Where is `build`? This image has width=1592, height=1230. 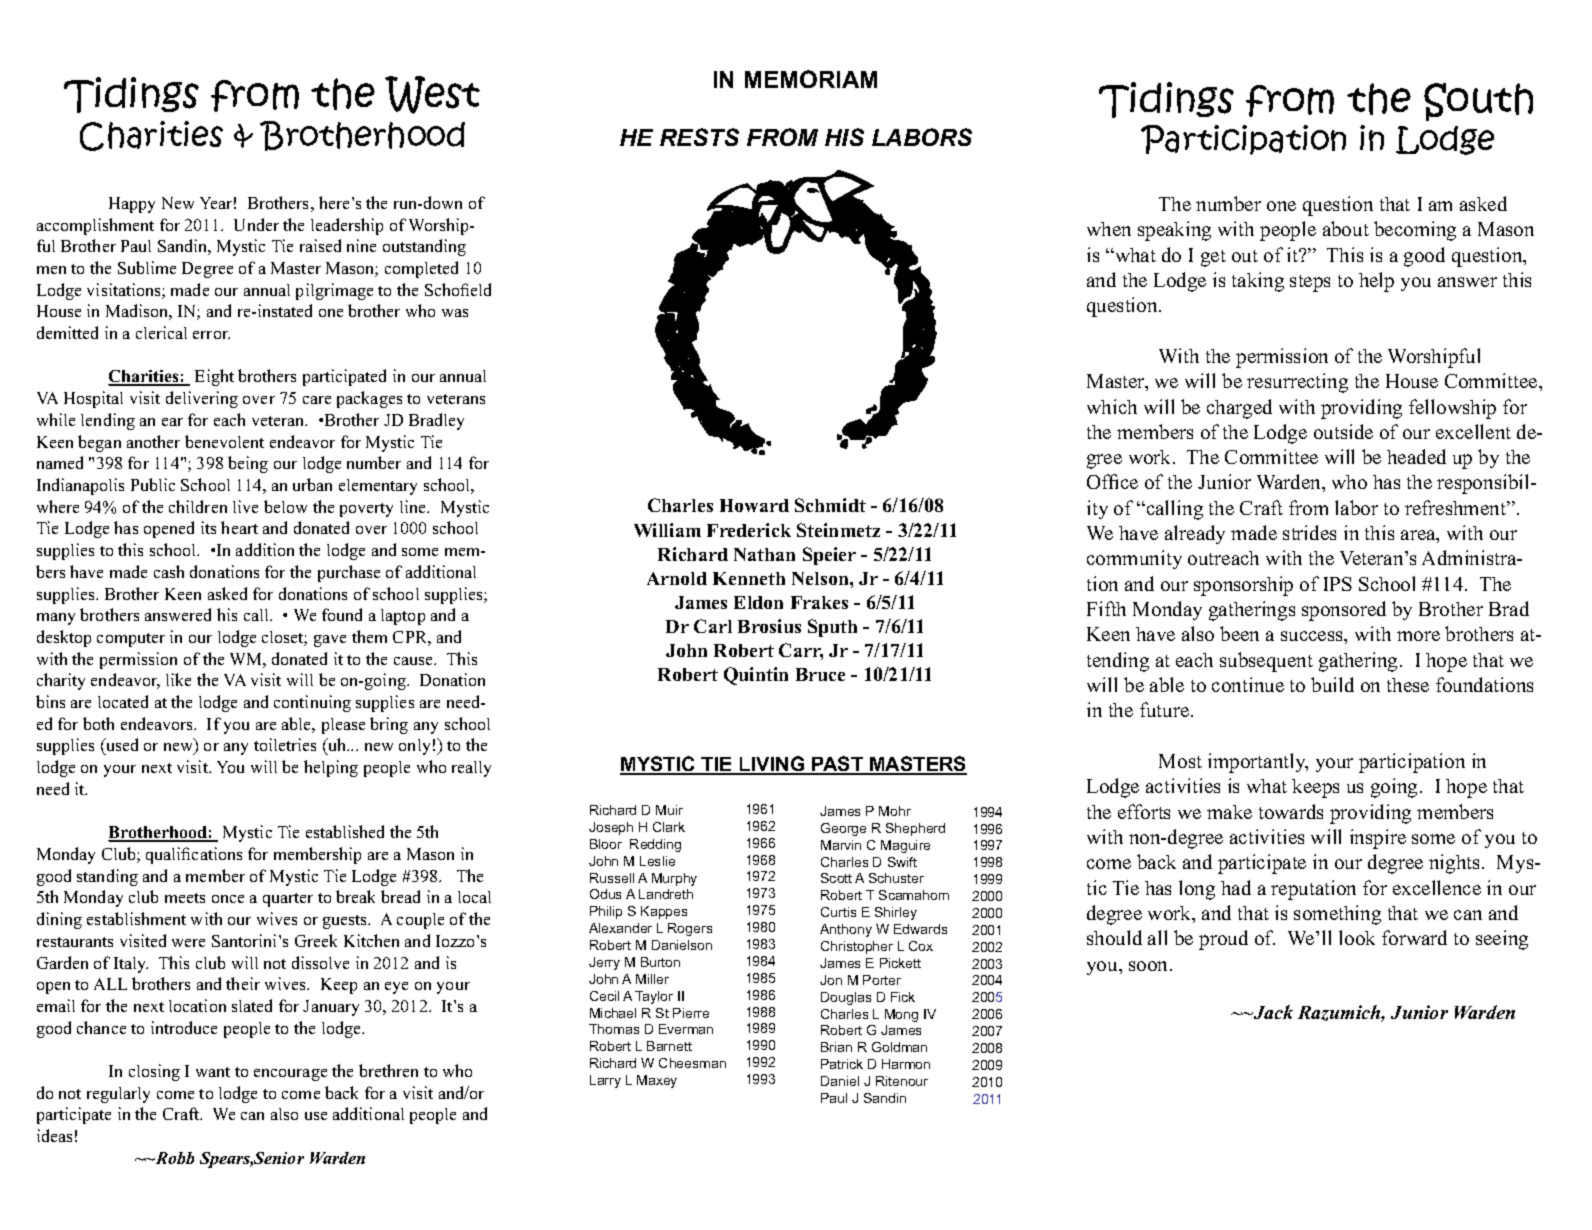 build is located at coordinates (1332, 684).
